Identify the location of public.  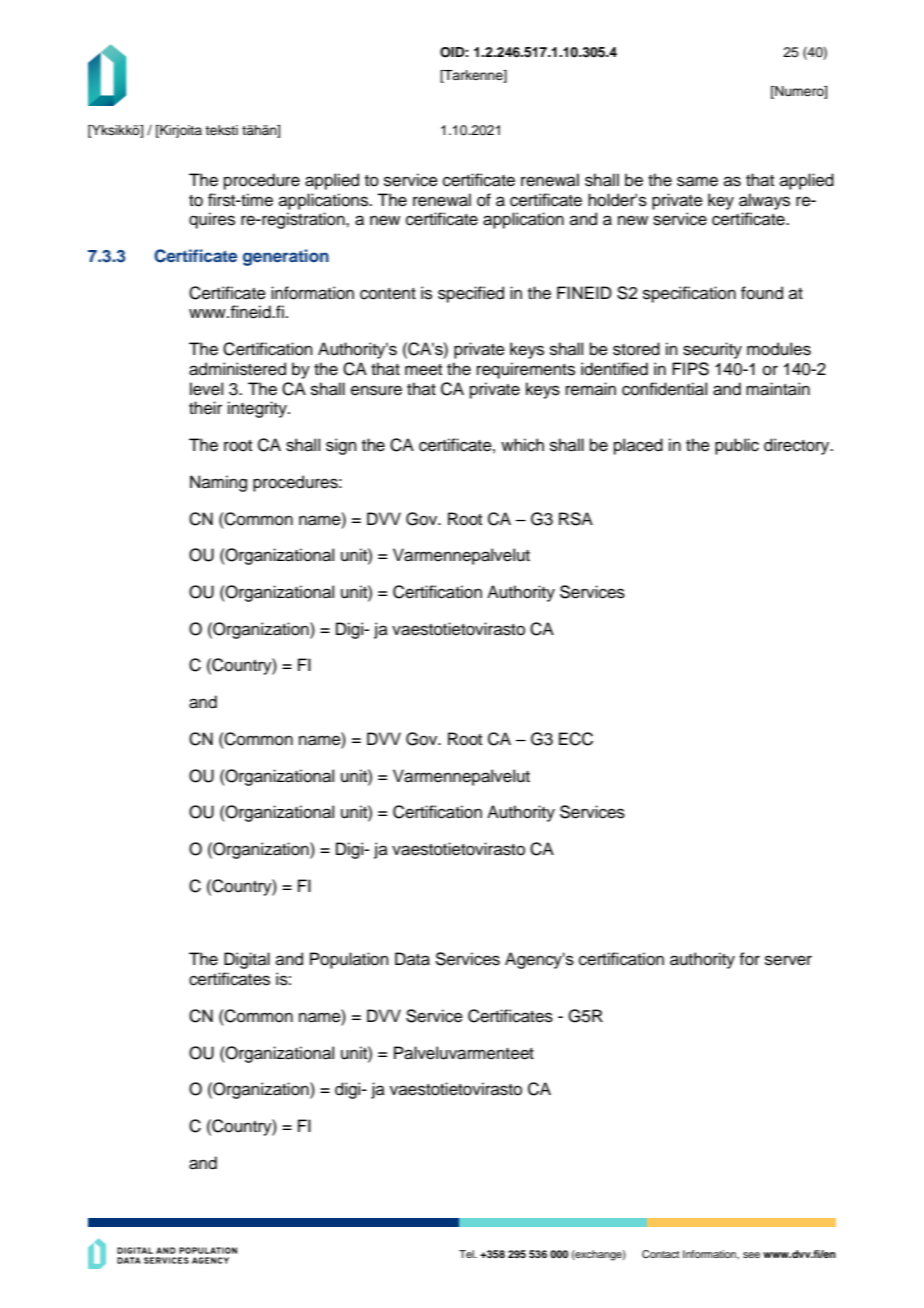
(737, 446).
